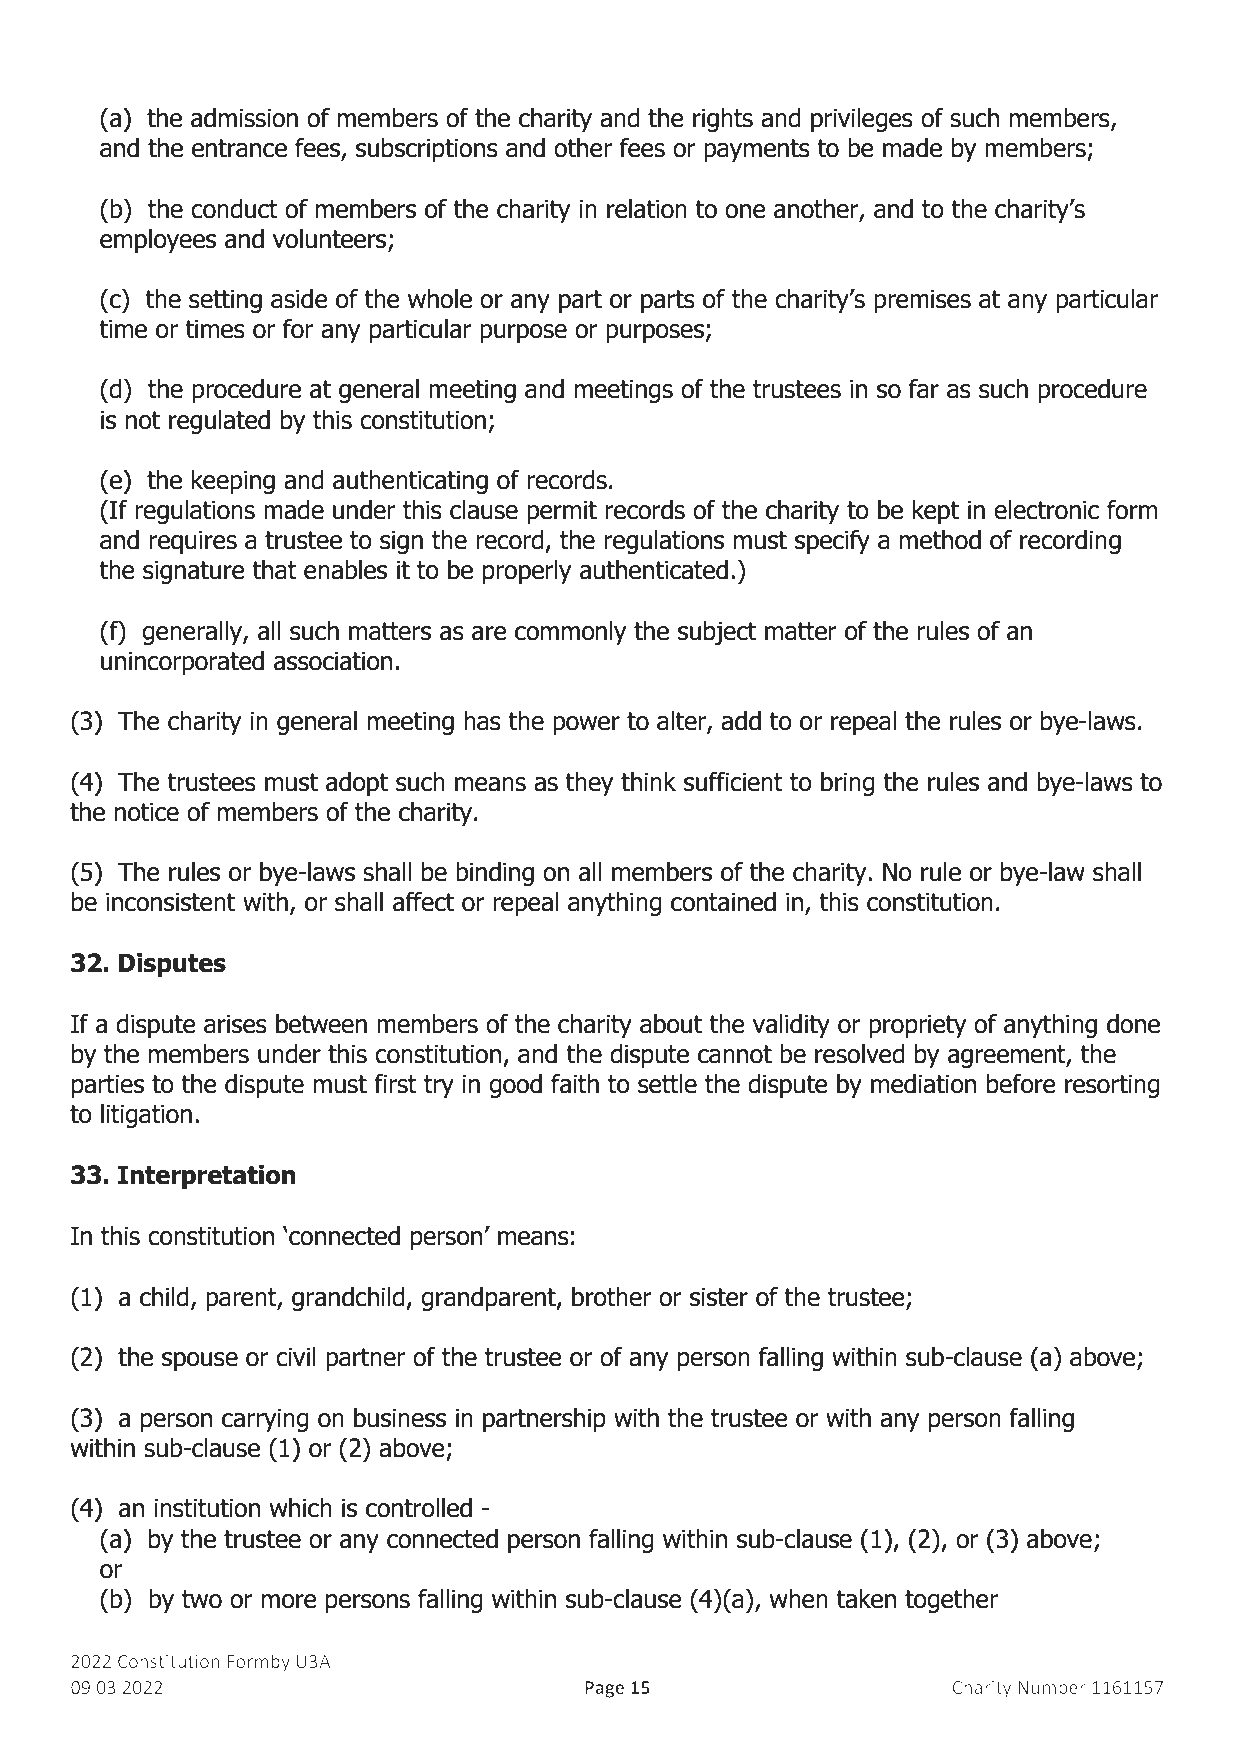  I want to click on Interpretation, so click(207, 1177).
